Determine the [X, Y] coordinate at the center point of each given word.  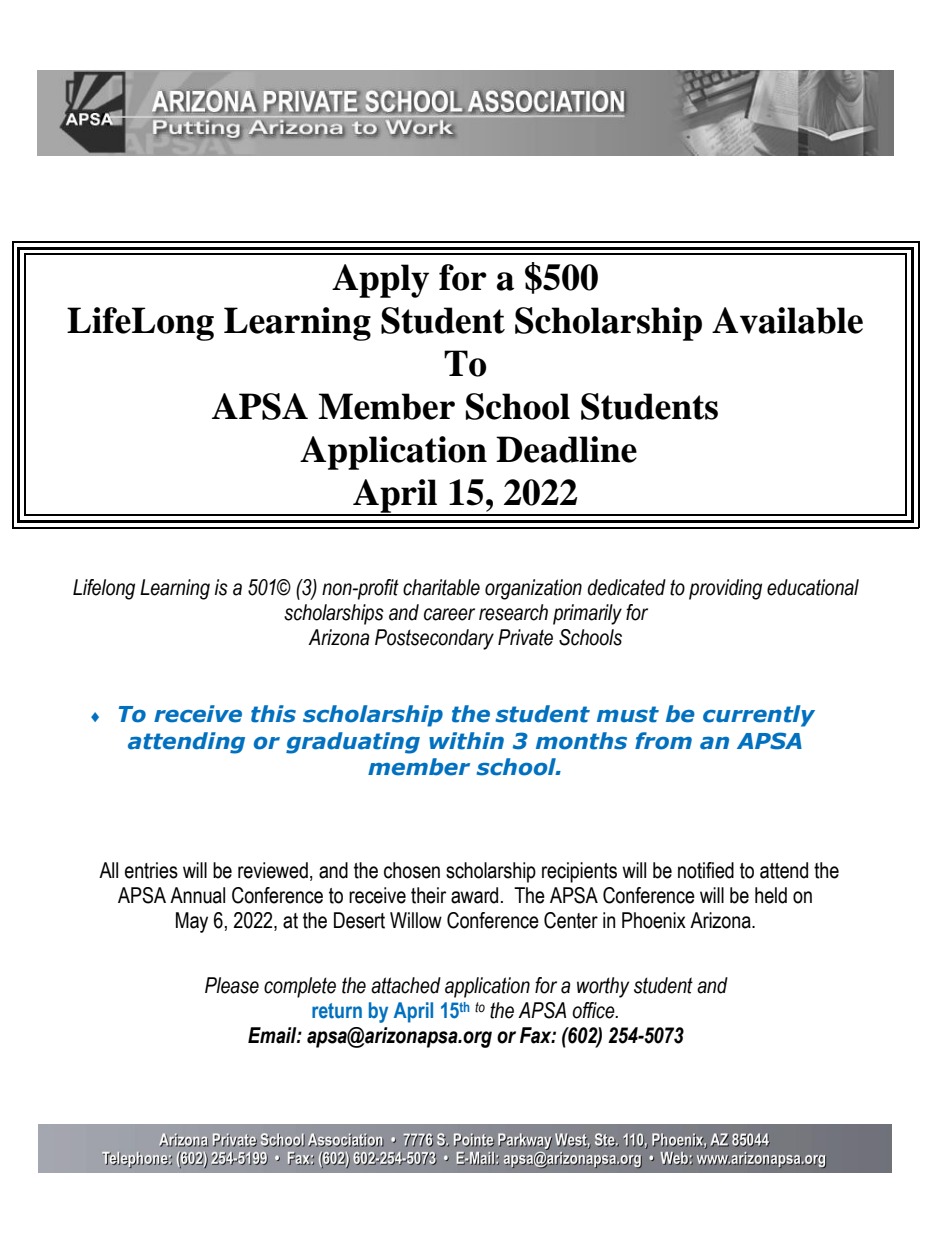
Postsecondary [434, 639]
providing [725, 589]
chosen [412, 870]
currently [759, 716]
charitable [441, 587]
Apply [380, 281]
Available [787, 320]
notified [706, 870]
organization [533, 589]
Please [232, 985]
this [273, 714]
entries [151, 870]
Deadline [566, 449]
